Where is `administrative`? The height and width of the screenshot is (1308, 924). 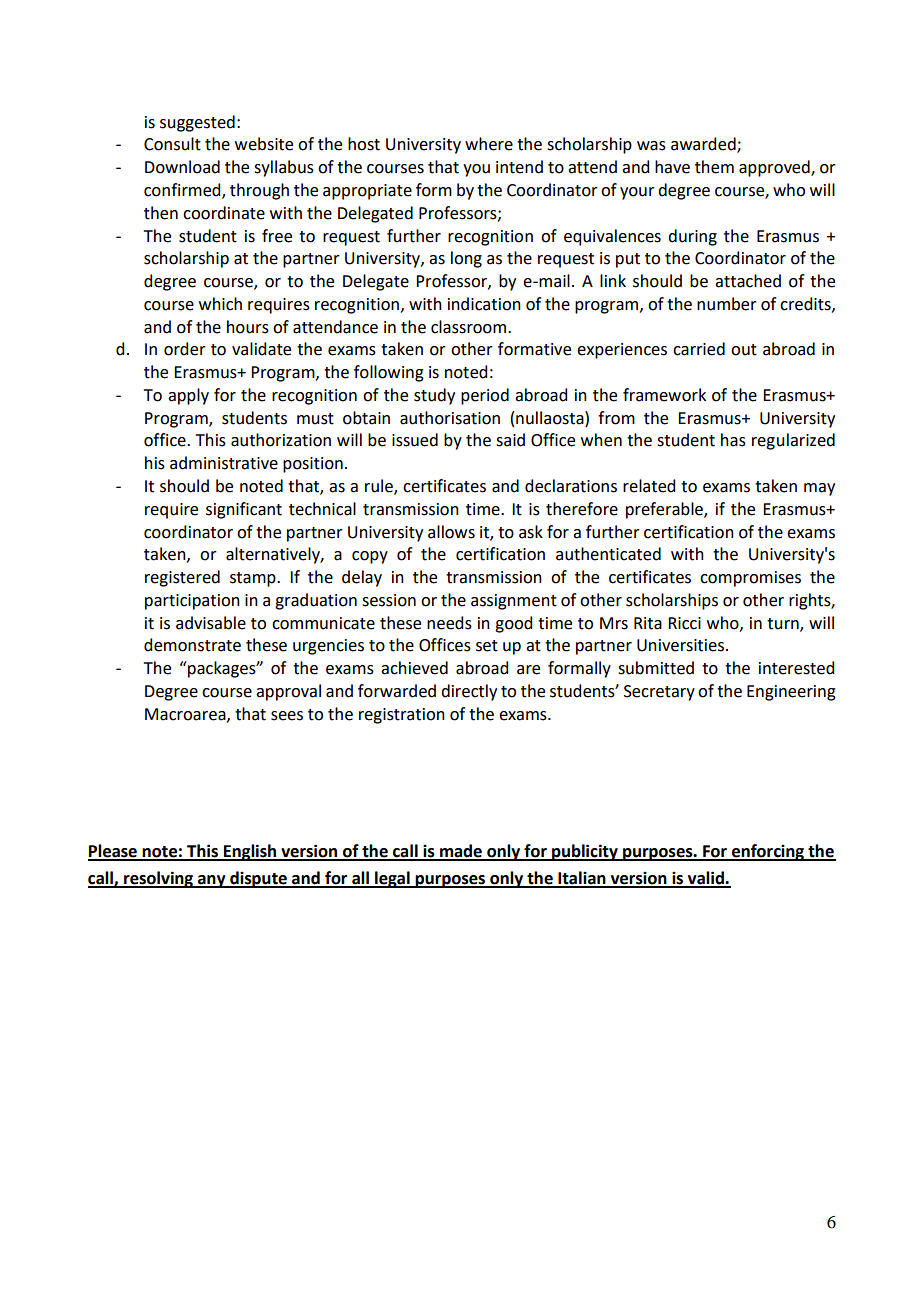
administrative is located at coordinates (224, 463).
